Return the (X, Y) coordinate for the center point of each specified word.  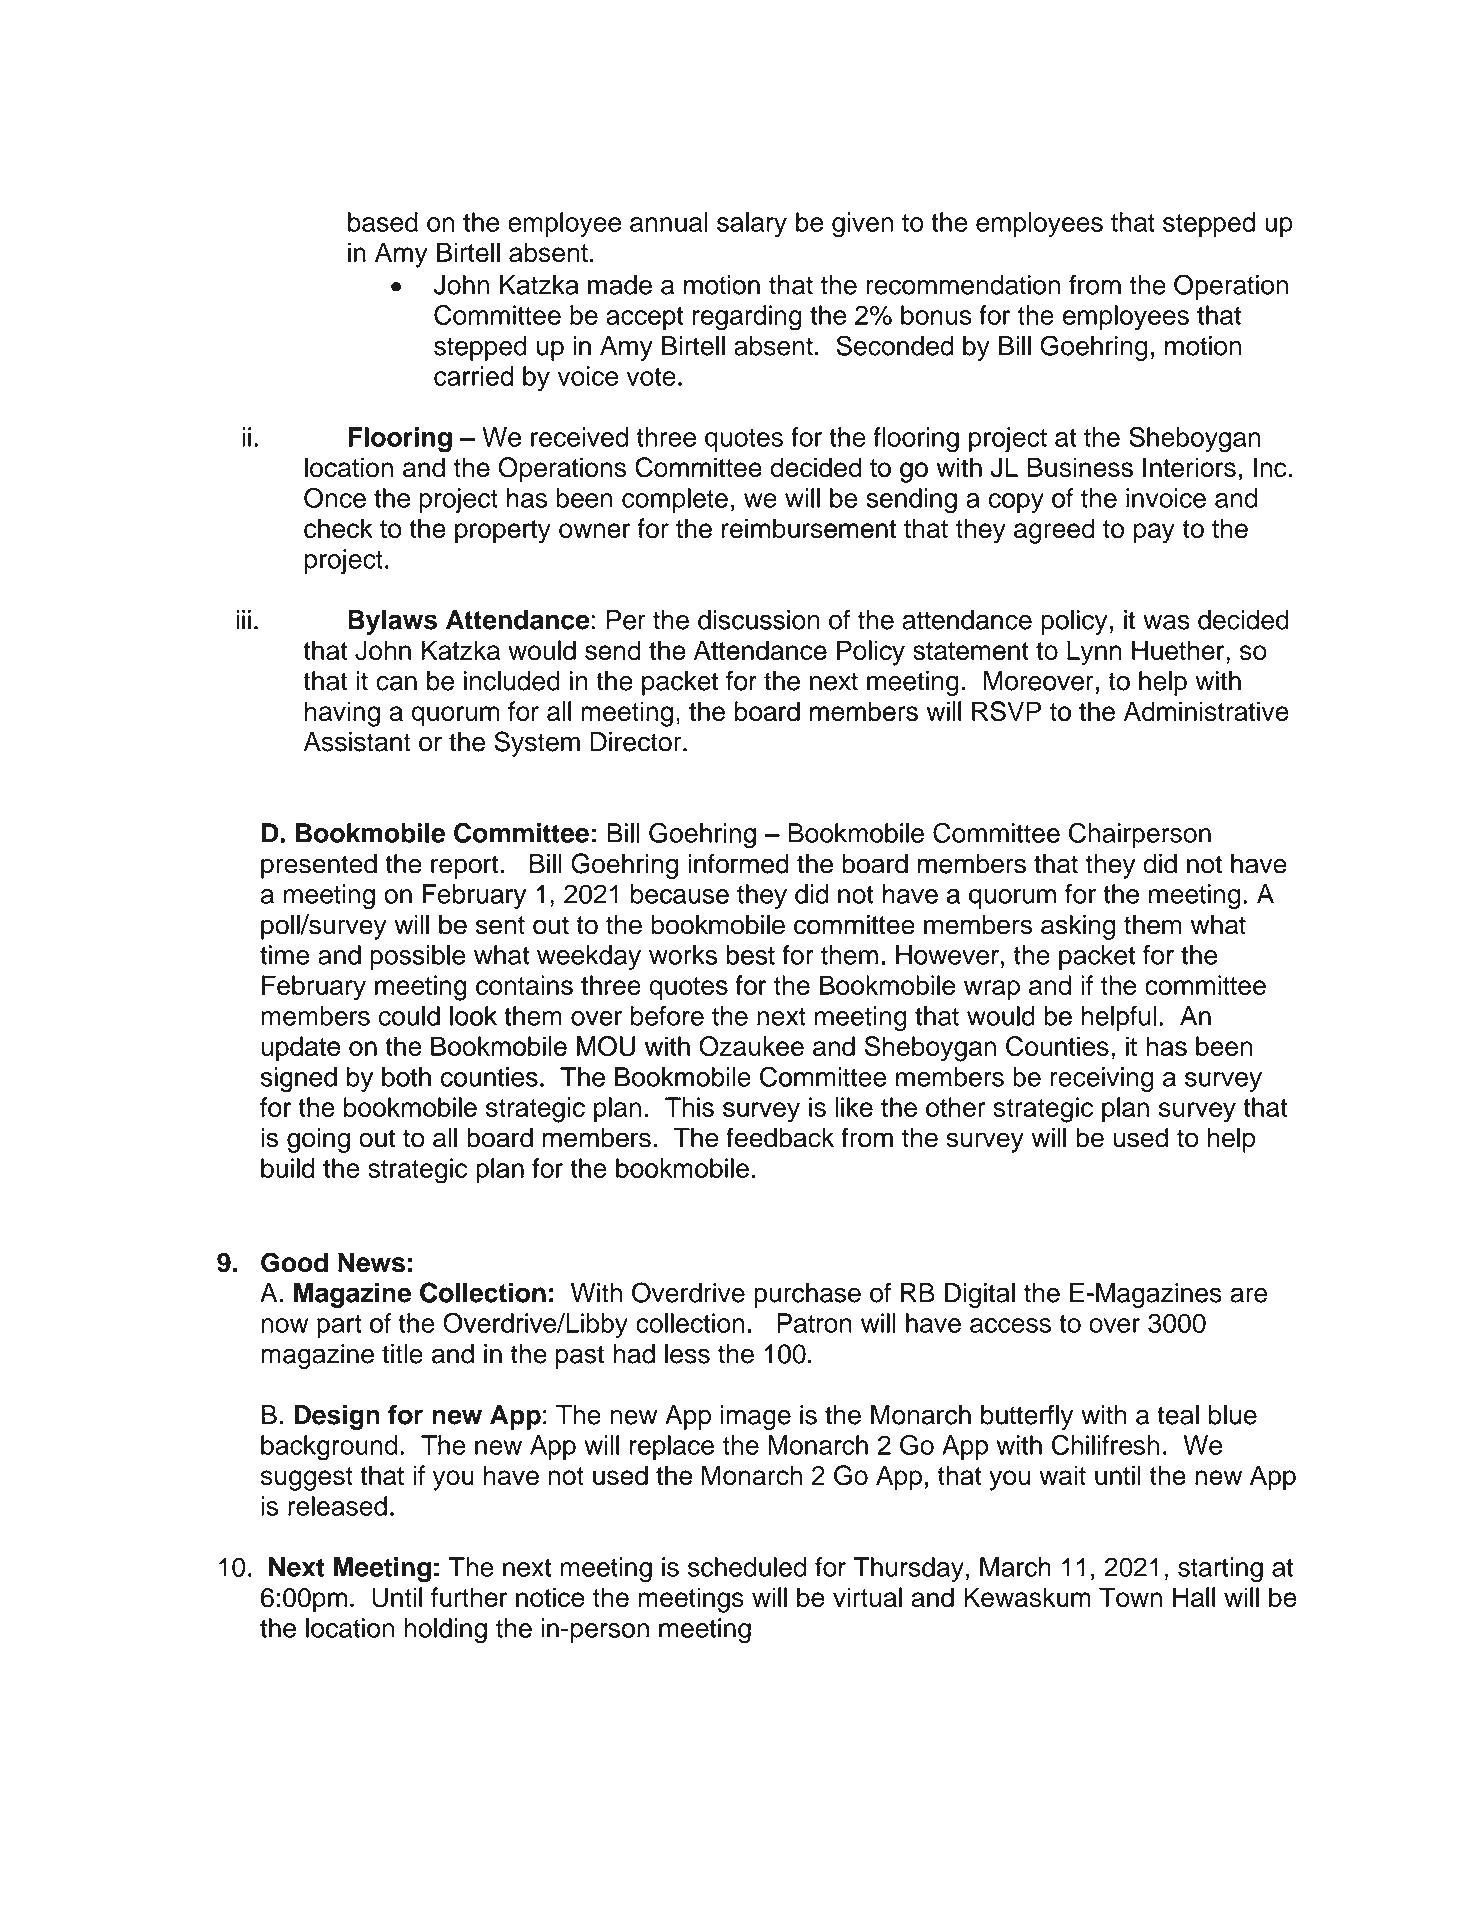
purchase (807, 1295)
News (371, 1262)
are (1248, 1295)
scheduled (747, 1567)
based (383, 222)
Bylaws (392, 622)
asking (1078, 927)
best (750, 955)
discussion (759, 620)
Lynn (1094, 653)
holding (445, 1631)
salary (752, 225)
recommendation (963, 285)
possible (417, 957)
